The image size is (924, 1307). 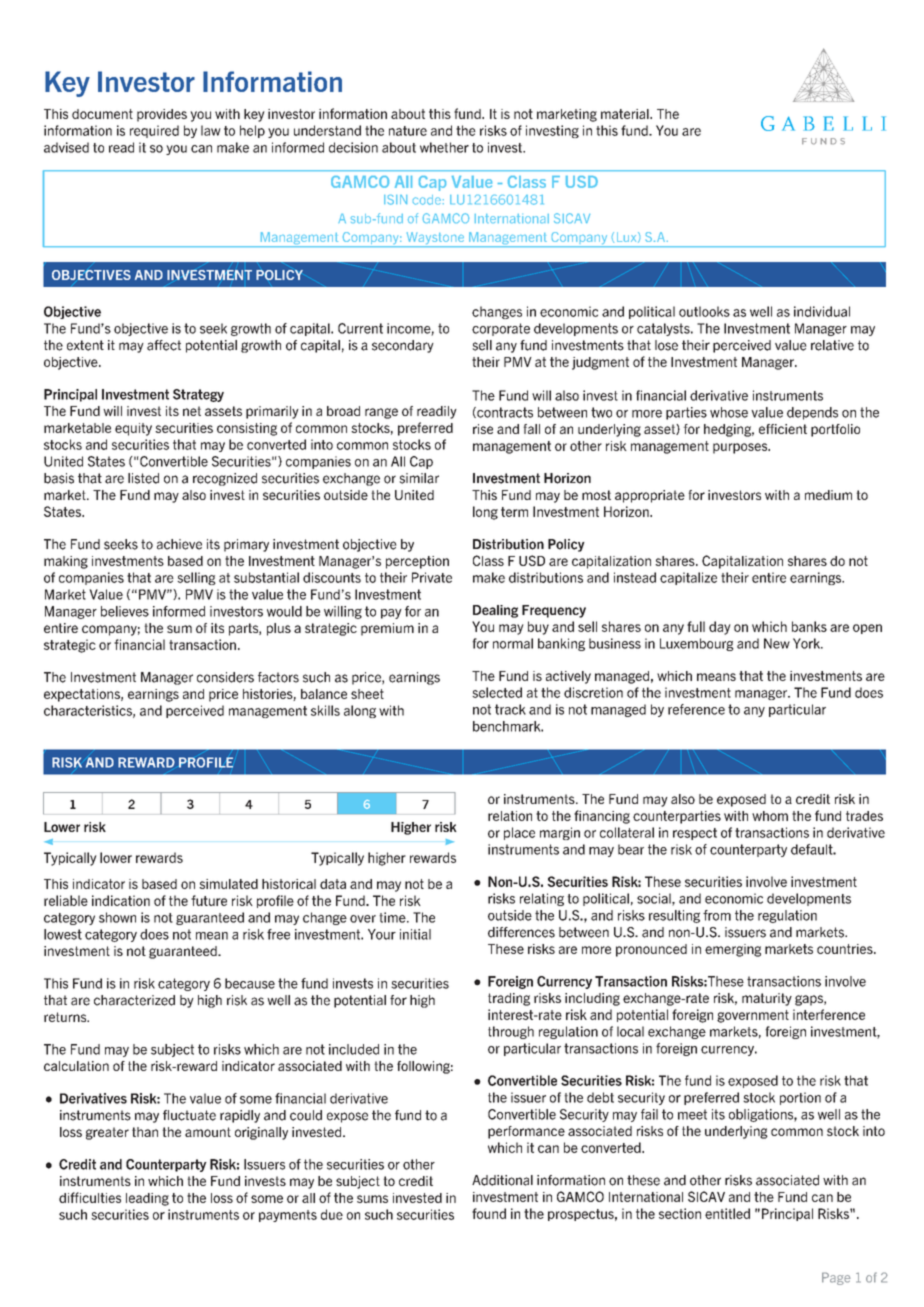 What do you see at coordinates (777, 643) in the image?
I see `New` at bounding box center [777, 643].
